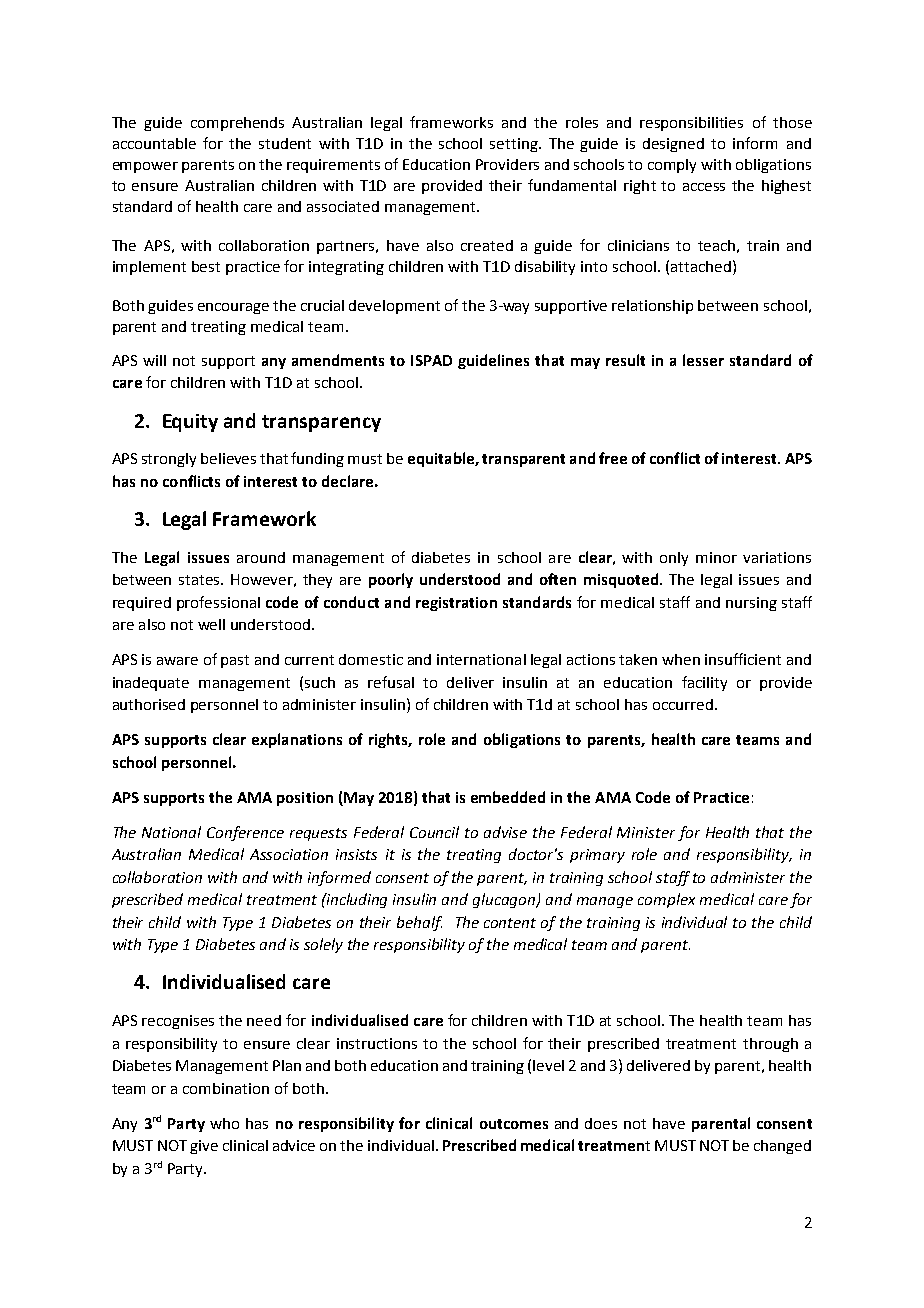 This screenshot has height=1308, width=924. I want to click on setting, so click(515, 145).
